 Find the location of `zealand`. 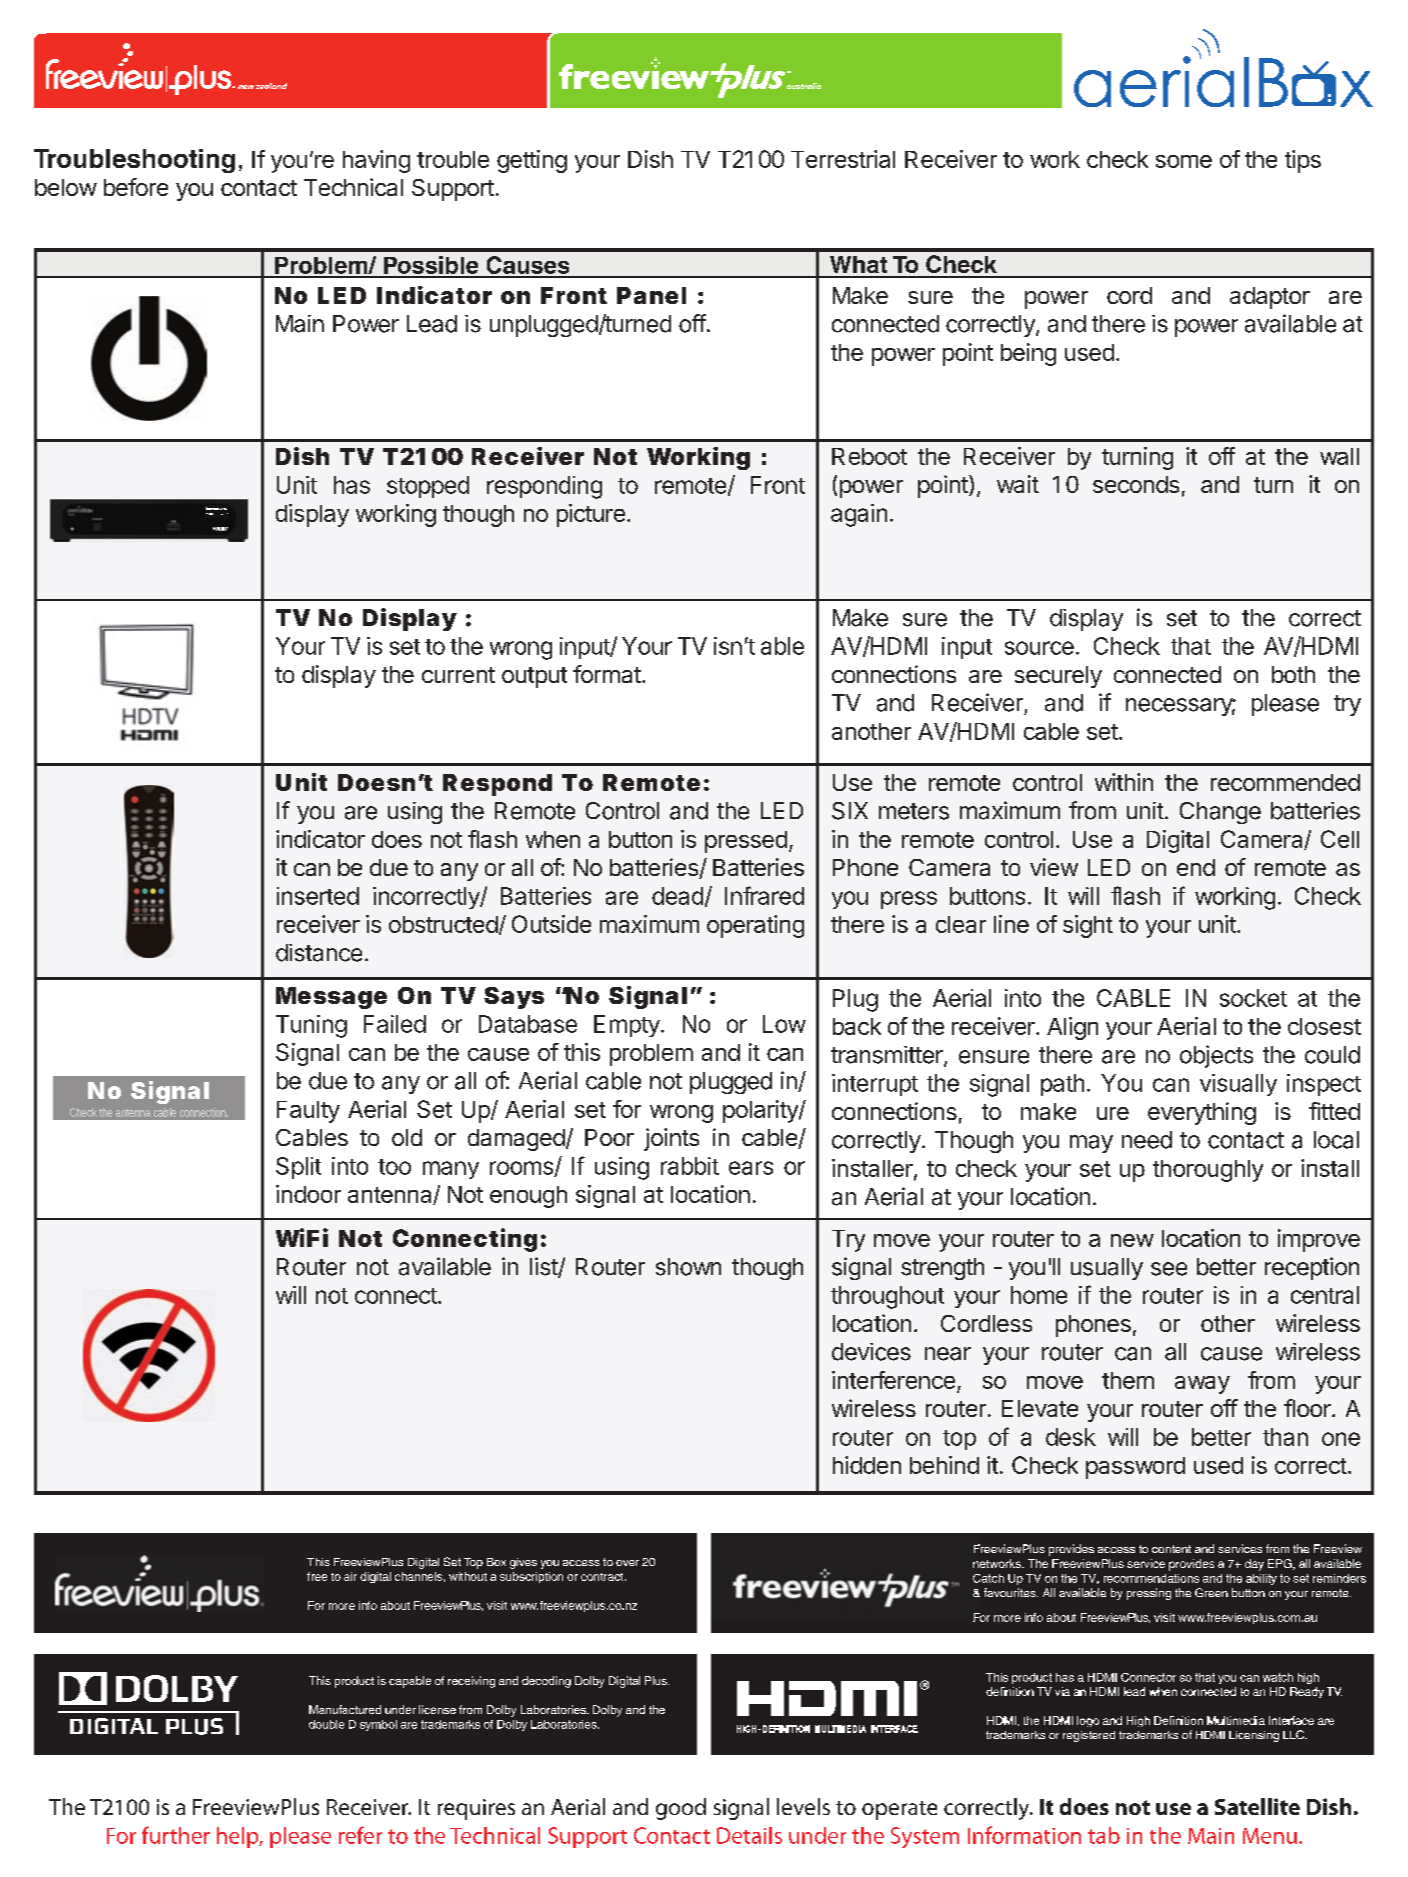

zealand is located at coordinates (271, 86).
